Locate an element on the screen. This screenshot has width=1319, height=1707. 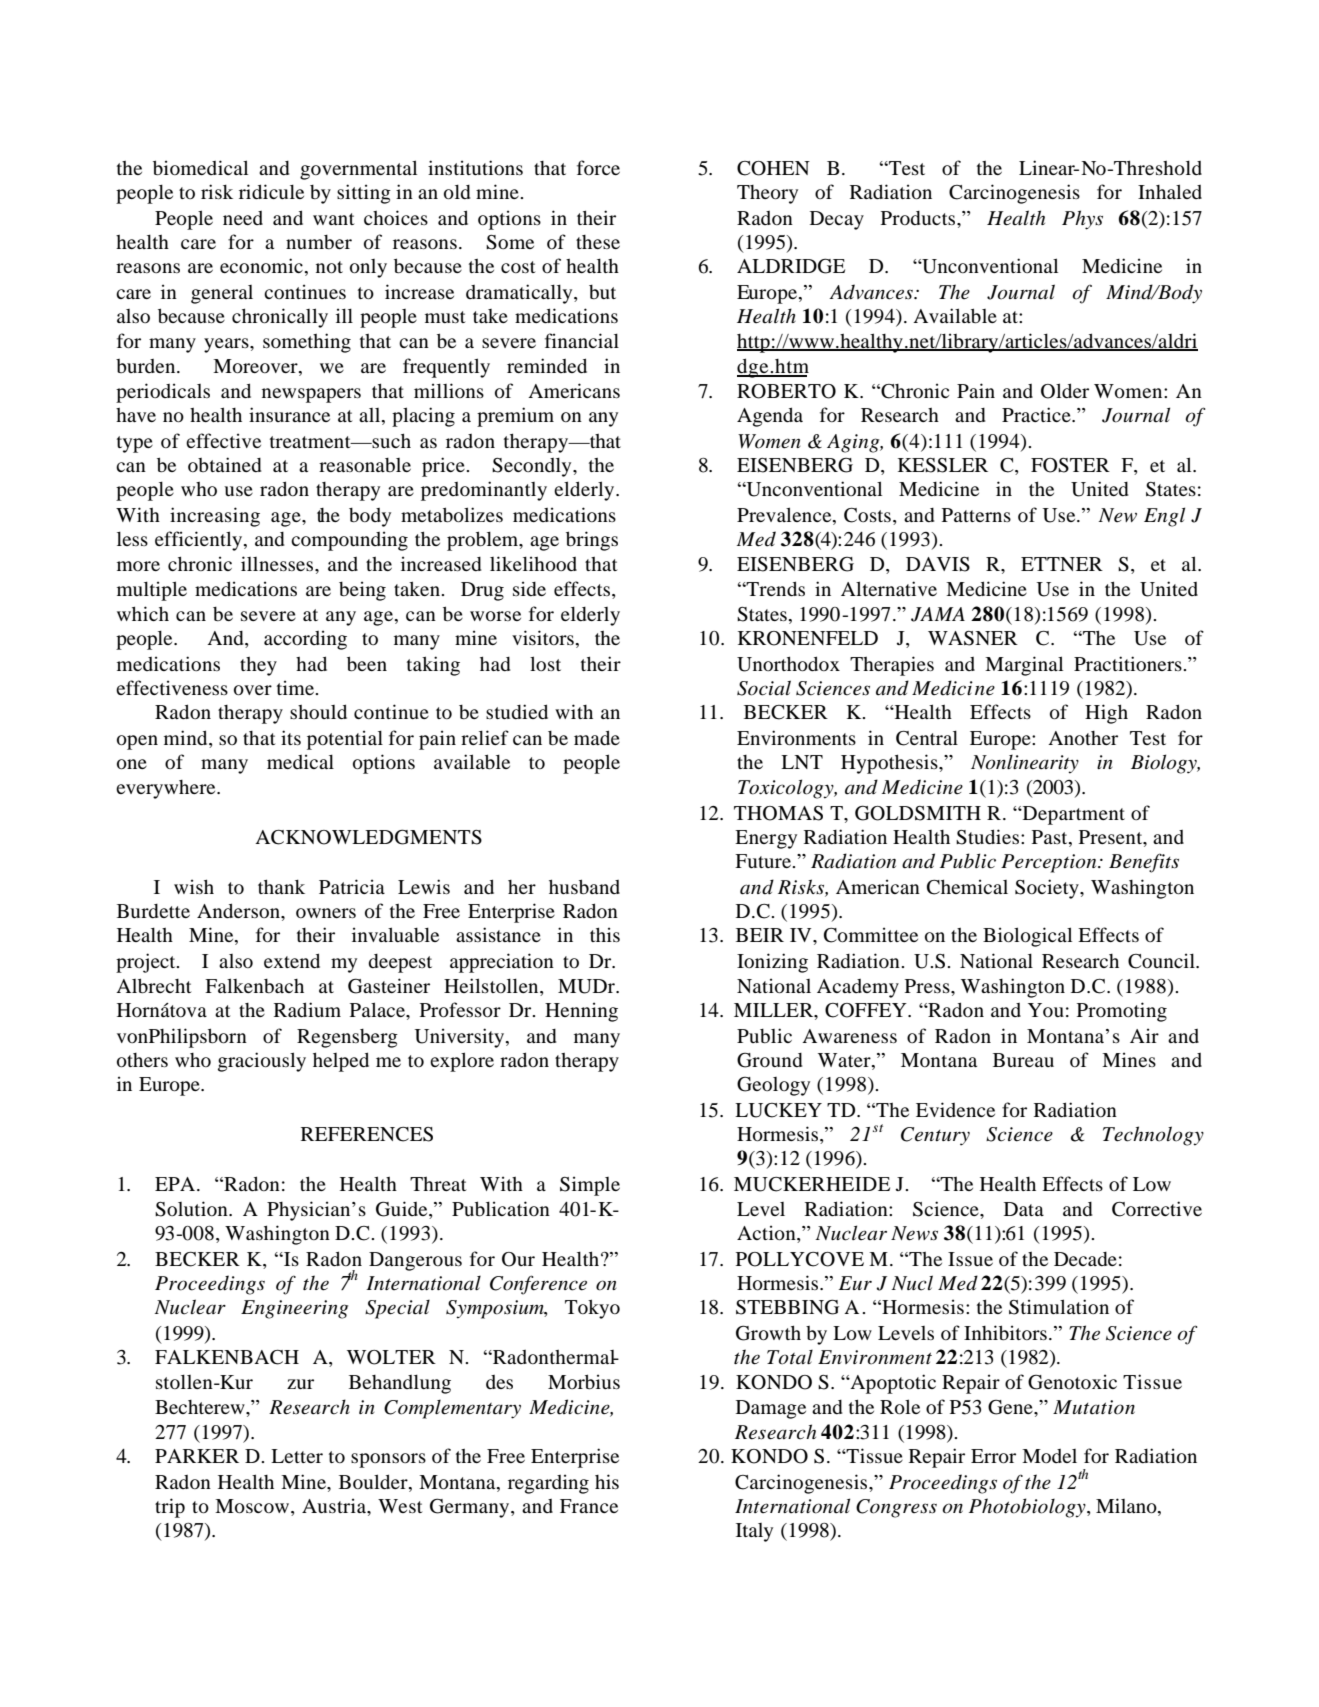
these is located at coordinates (598, 242).
